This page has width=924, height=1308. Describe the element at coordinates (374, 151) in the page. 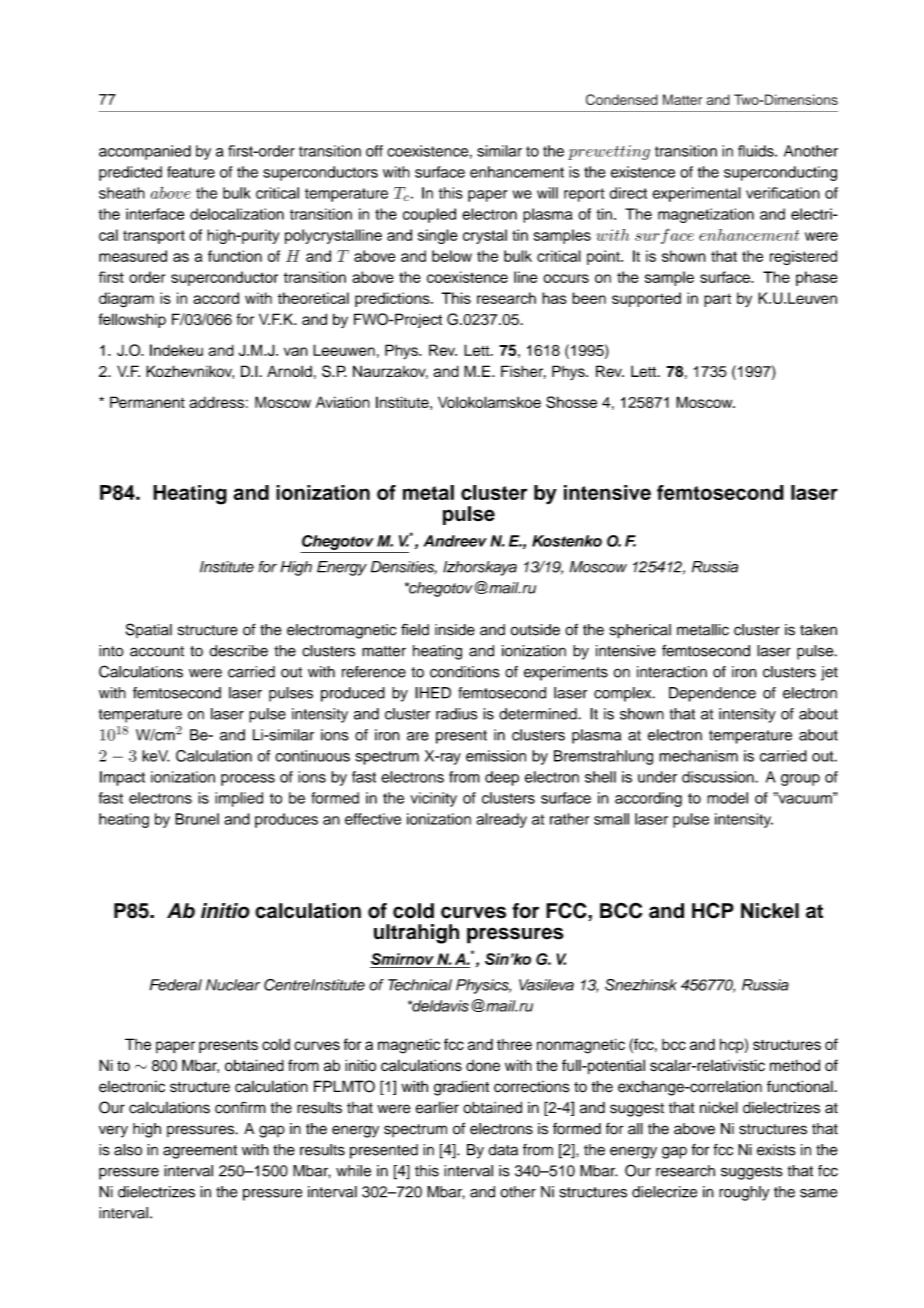

I see `off` at that location.
